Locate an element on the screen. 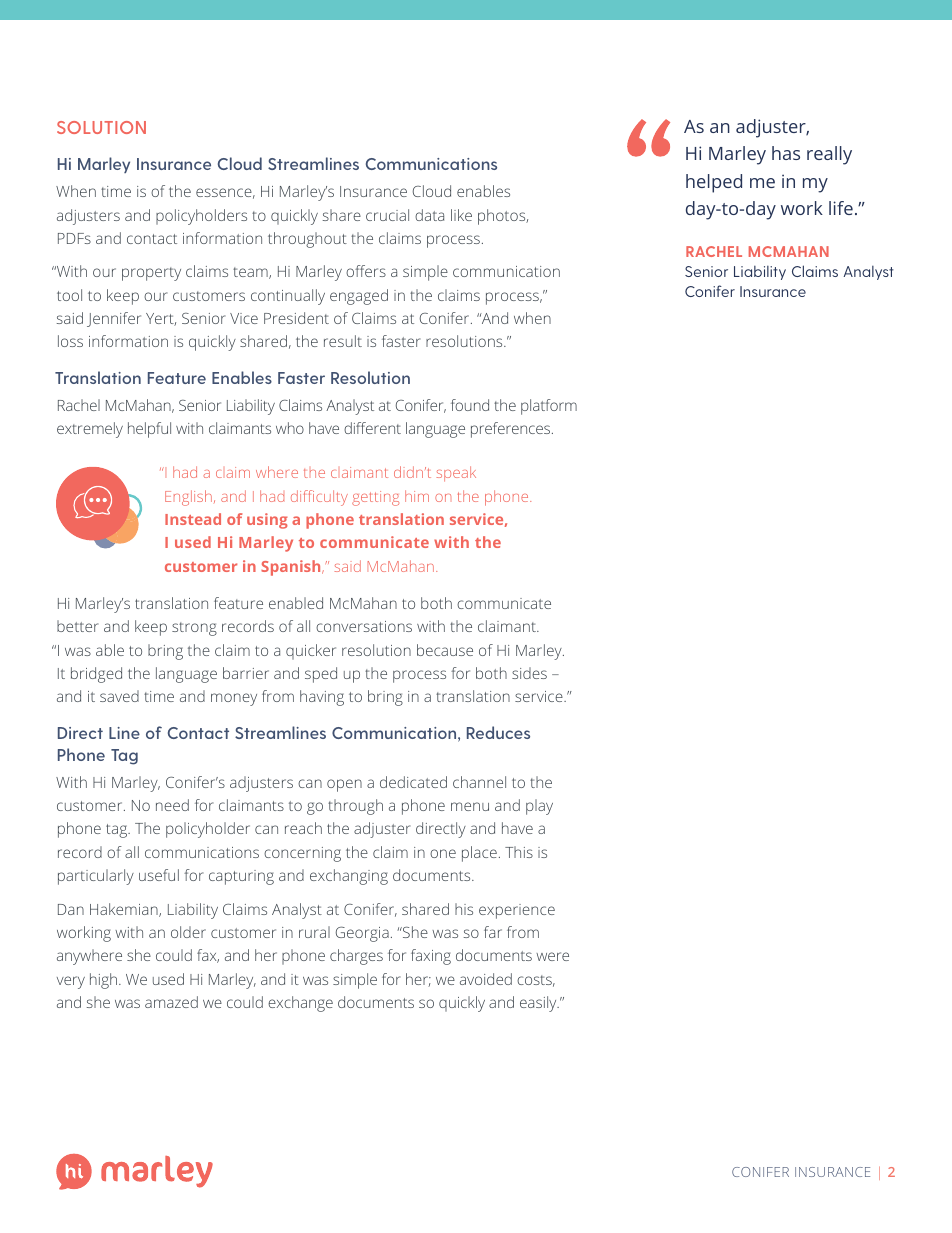 This screenshot has width=952, height=1233. like is located at coordinates (461, 215).
